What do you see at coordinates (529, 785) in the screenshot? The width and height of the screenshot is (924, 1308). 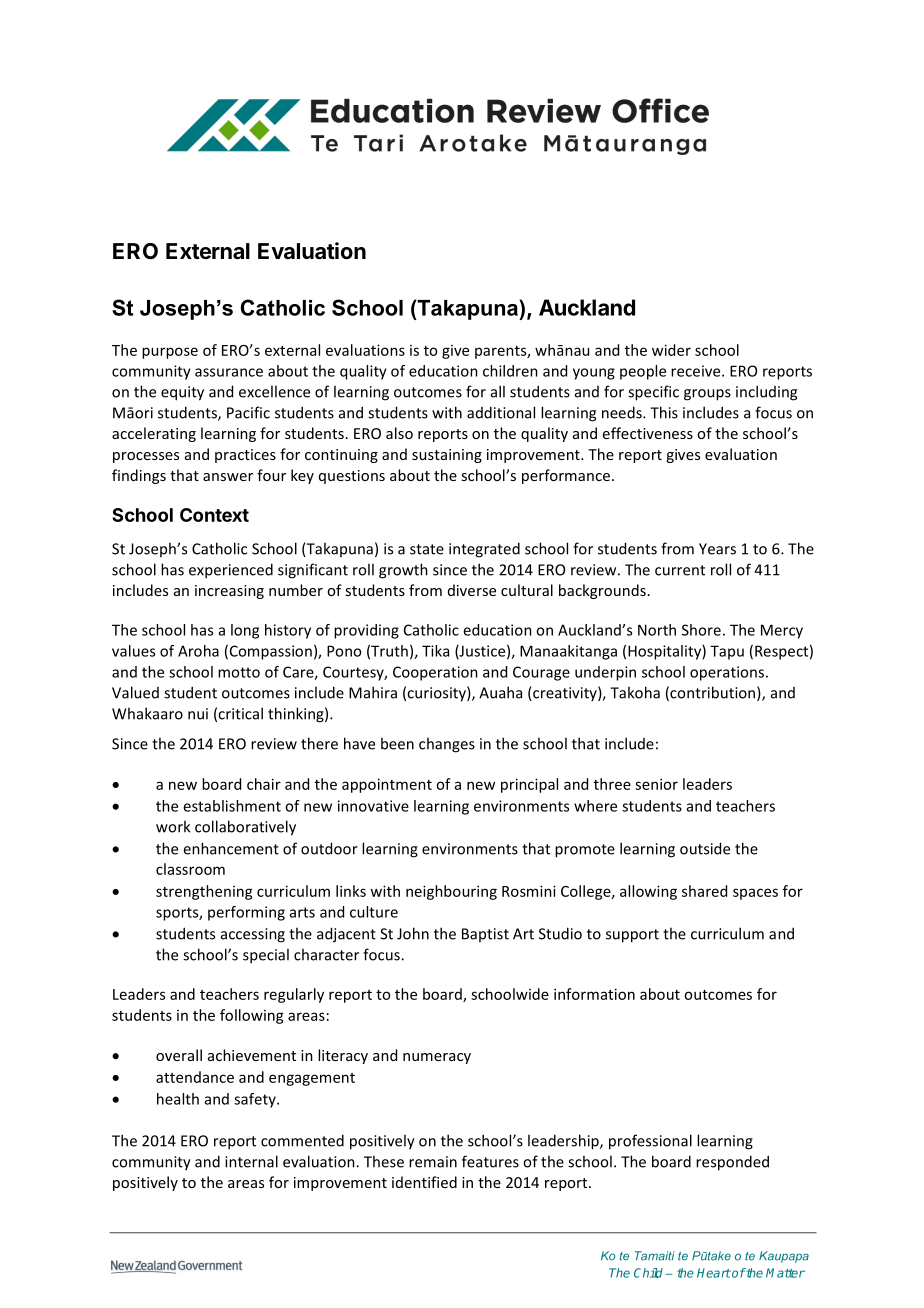 I see `principal` at bounding box center [529, 785].
